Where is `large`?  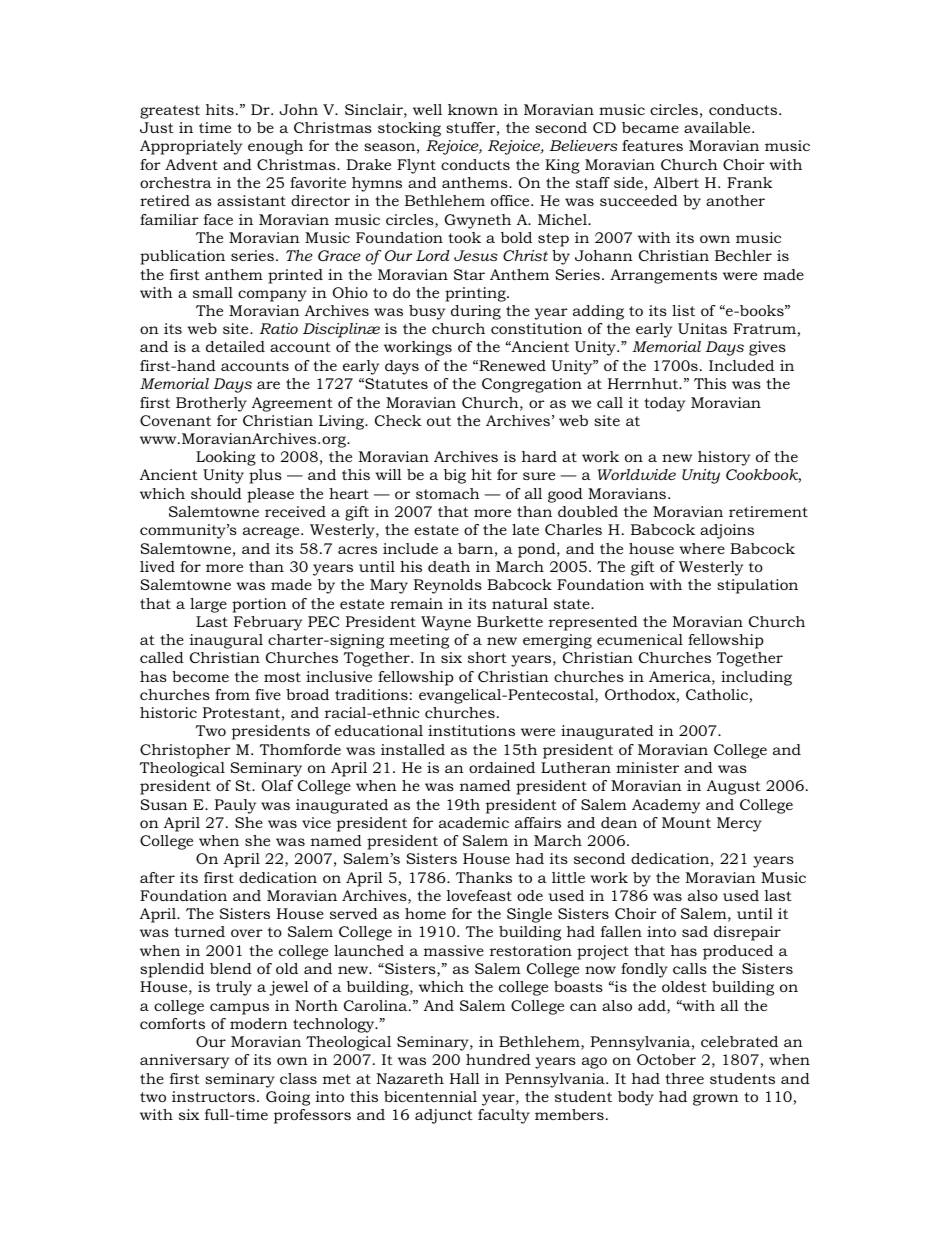 large is located at coordinates (208, 605).
